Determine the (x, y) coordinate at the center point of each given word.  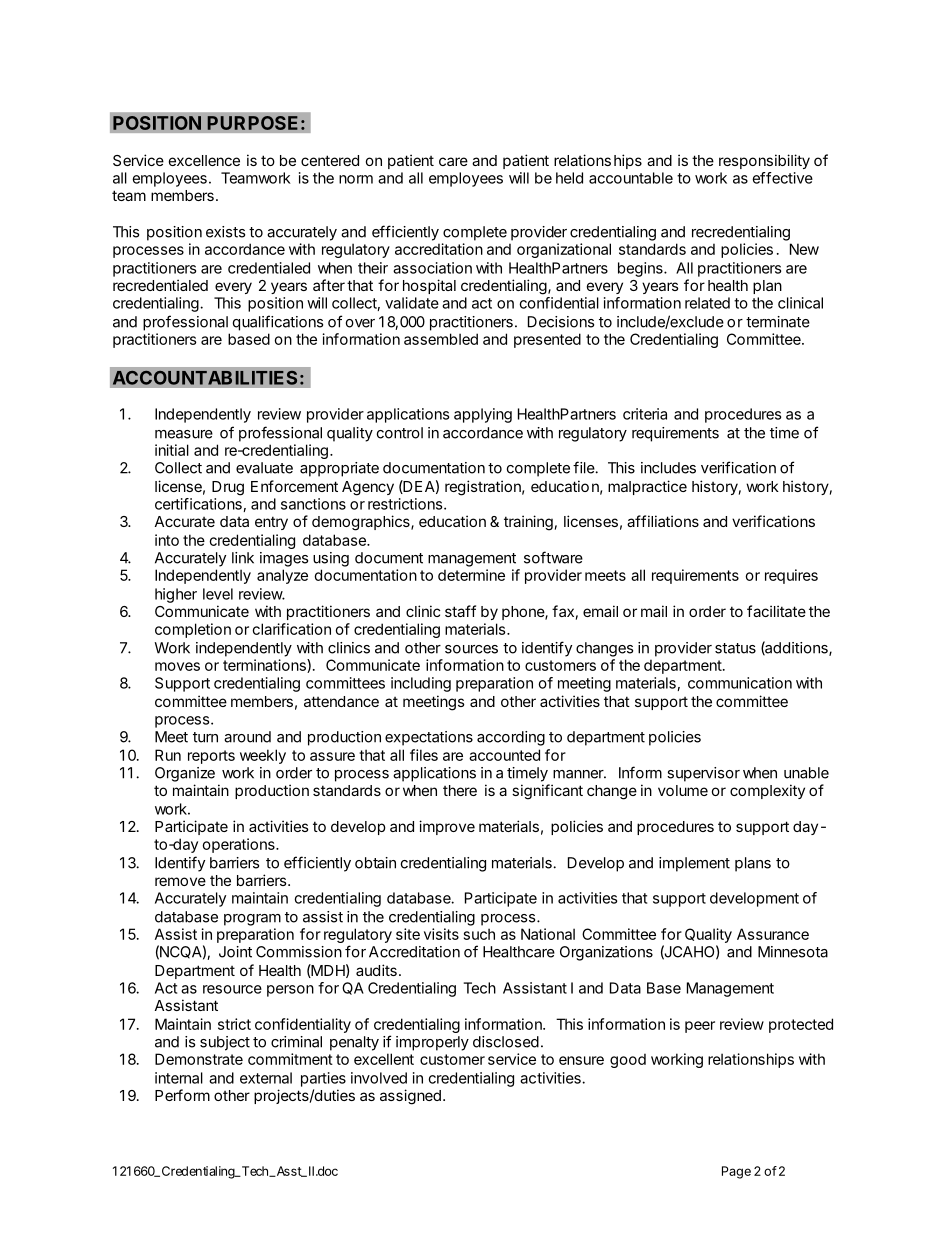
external (266, 1078)
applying (483, 415)
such (479, 934)
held (569, 178)
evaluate (264, 468)
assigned (410, 1097)
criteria (645, 414)
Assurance (773, 934)
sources (471, 649)
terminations (265, 666)
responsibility (764, 161)
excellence (204, 160)
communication (740, 683)
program (252, 920)
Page (736, 1172)
